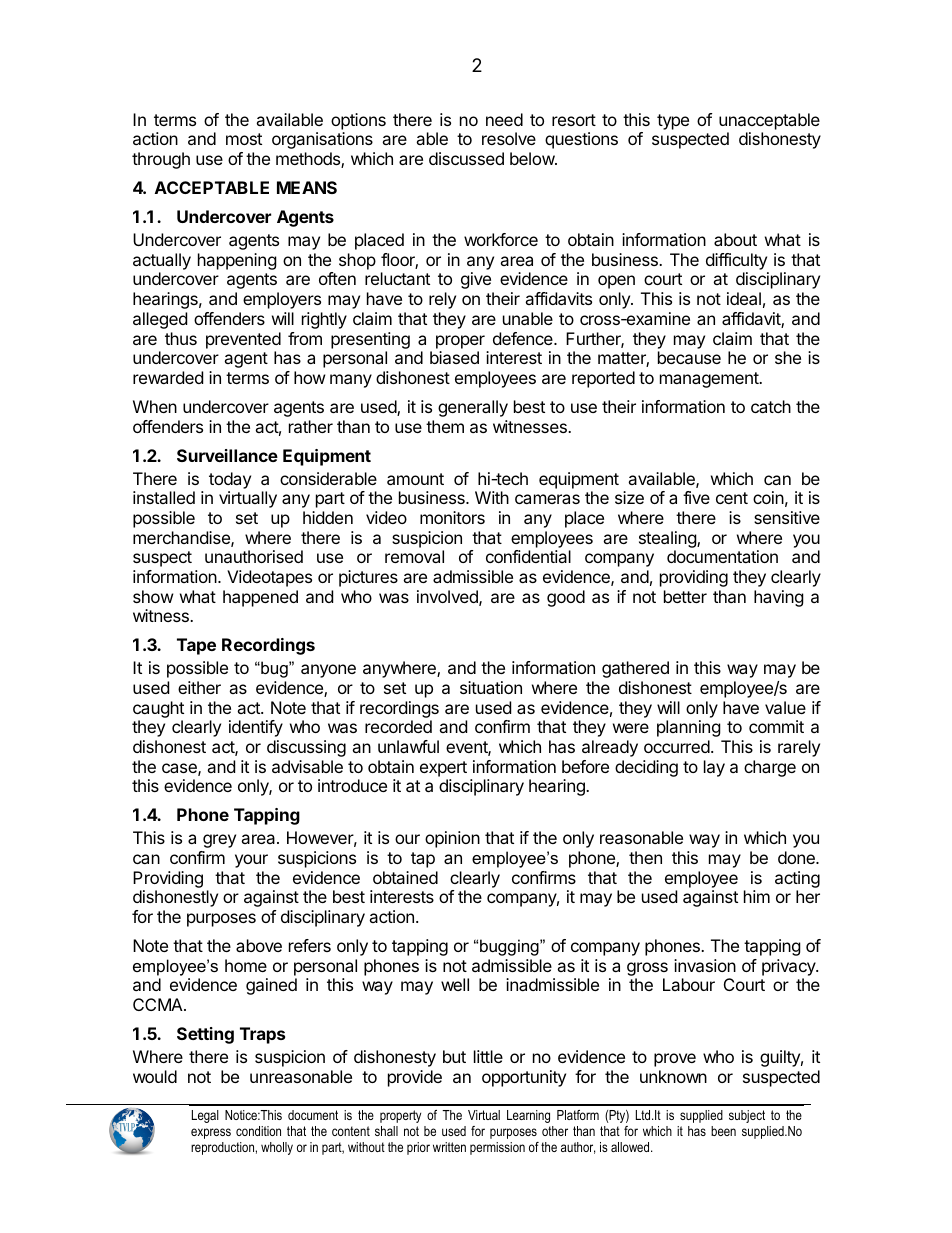  I want to click on happened, so click(260, 598).
